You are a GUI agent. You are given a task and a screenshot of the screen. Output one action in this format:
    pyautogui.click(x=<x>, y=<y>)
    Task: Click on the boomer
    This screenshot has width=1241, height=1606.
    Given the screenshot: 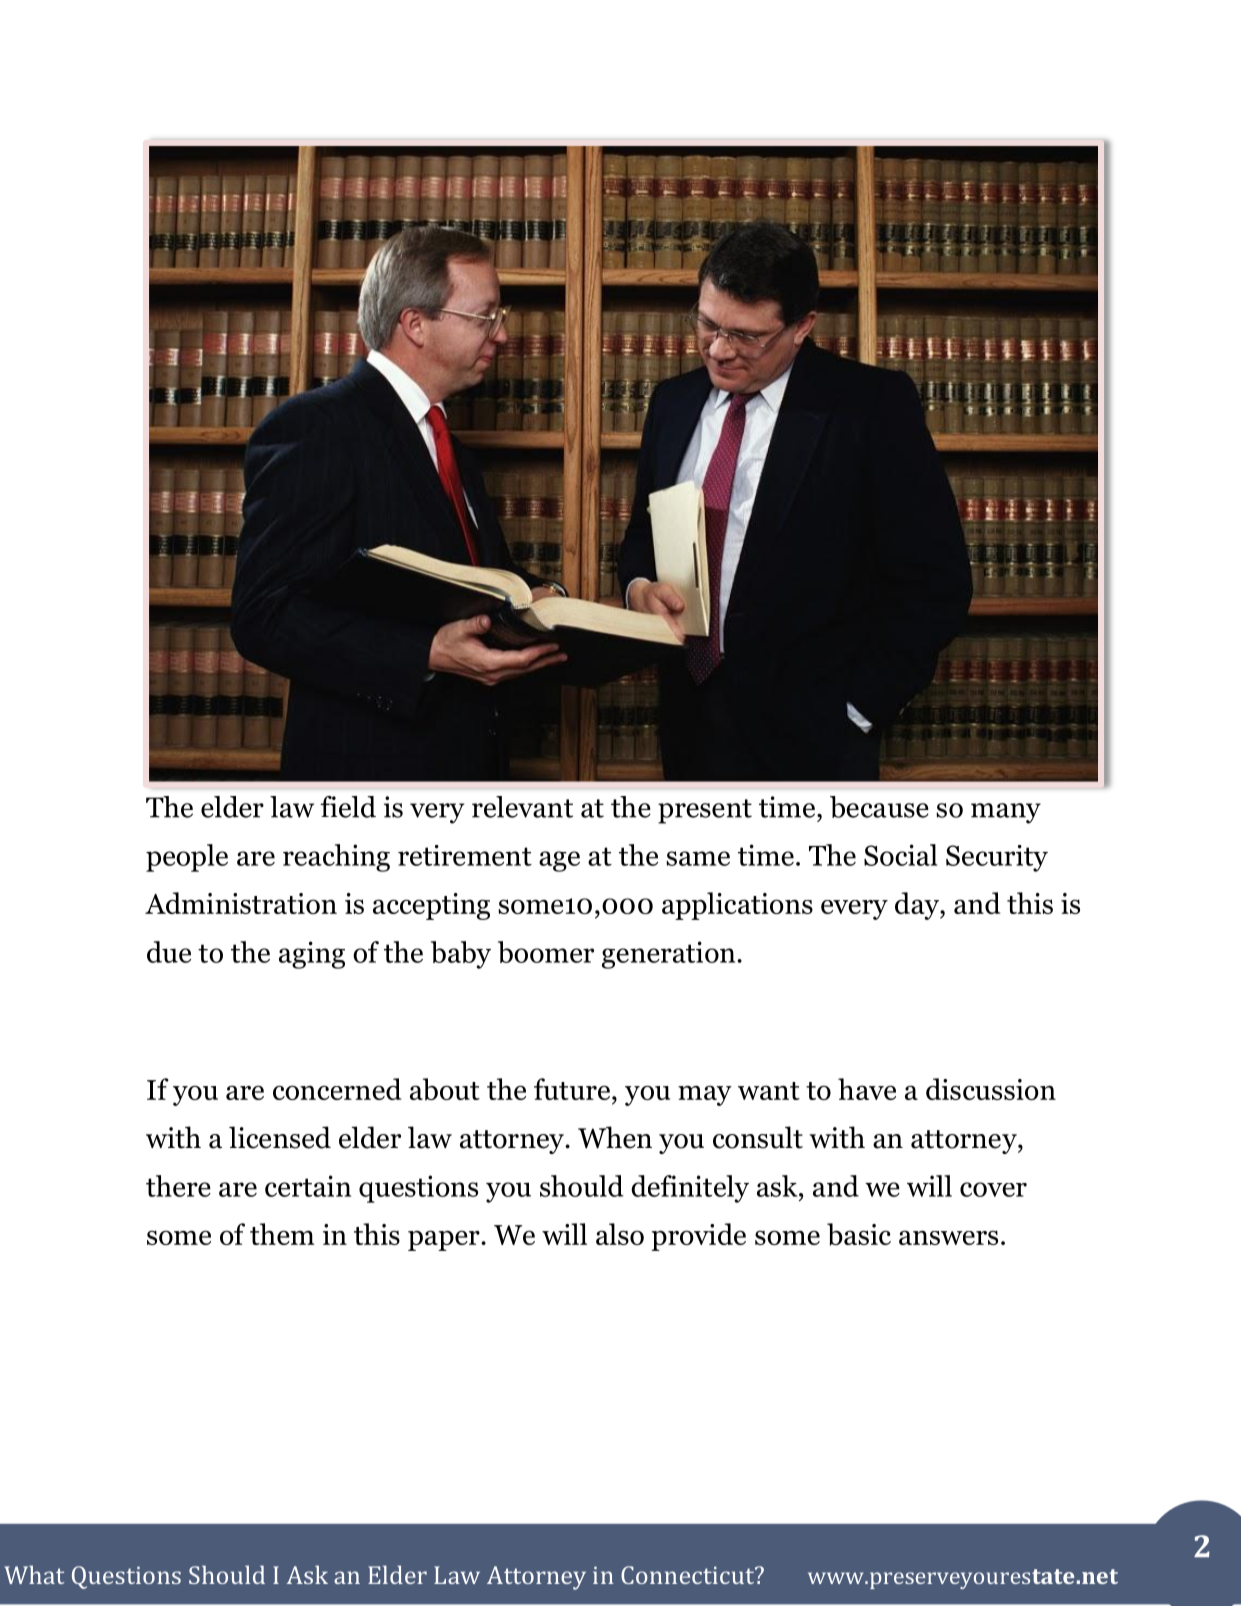 What is the action you would take?
    pyautogui.click(x=546, y=952)
